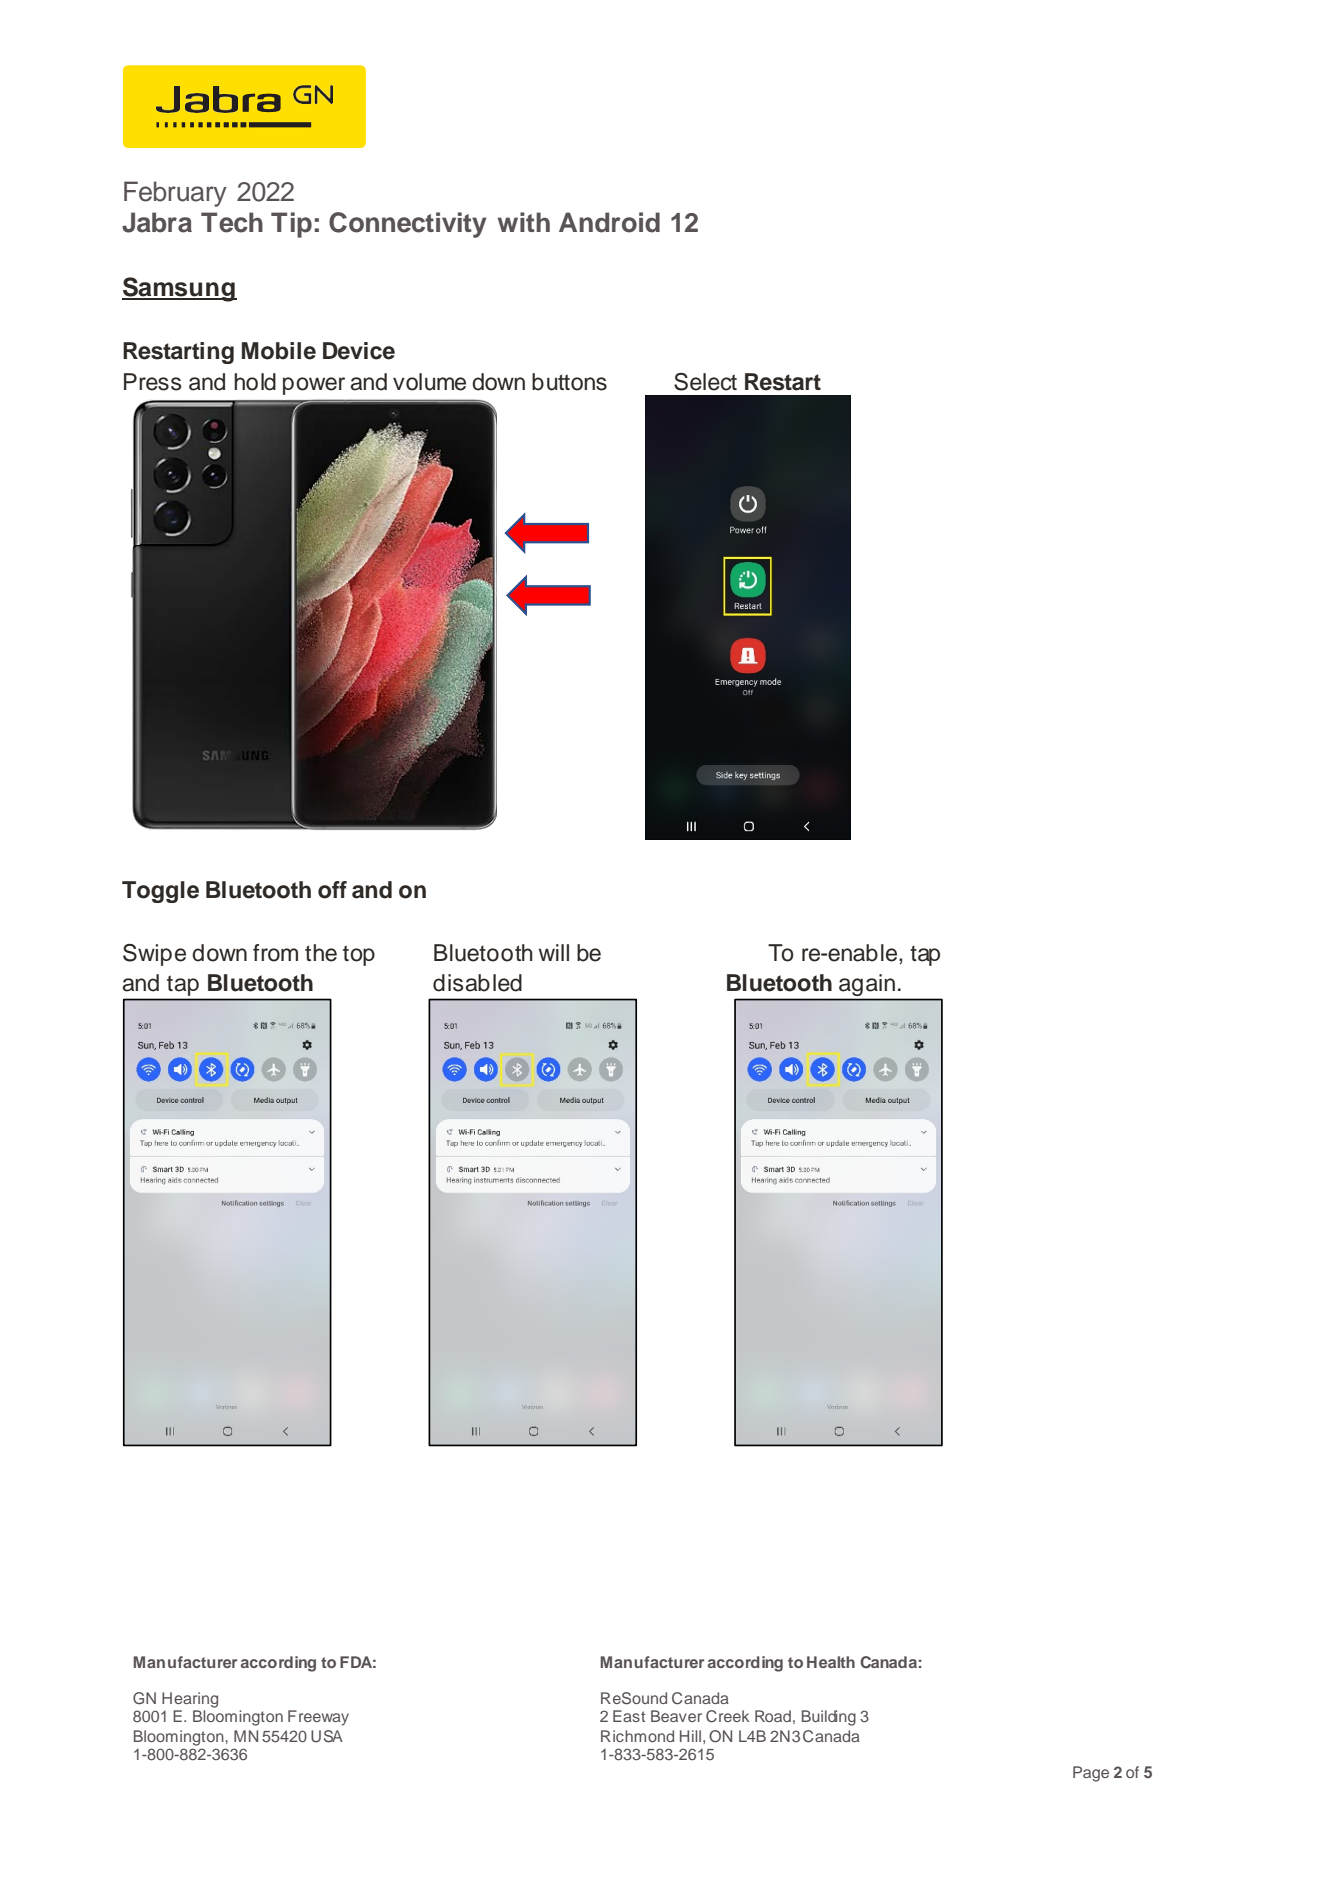  I want to click on disabled, so click(477, 983).
